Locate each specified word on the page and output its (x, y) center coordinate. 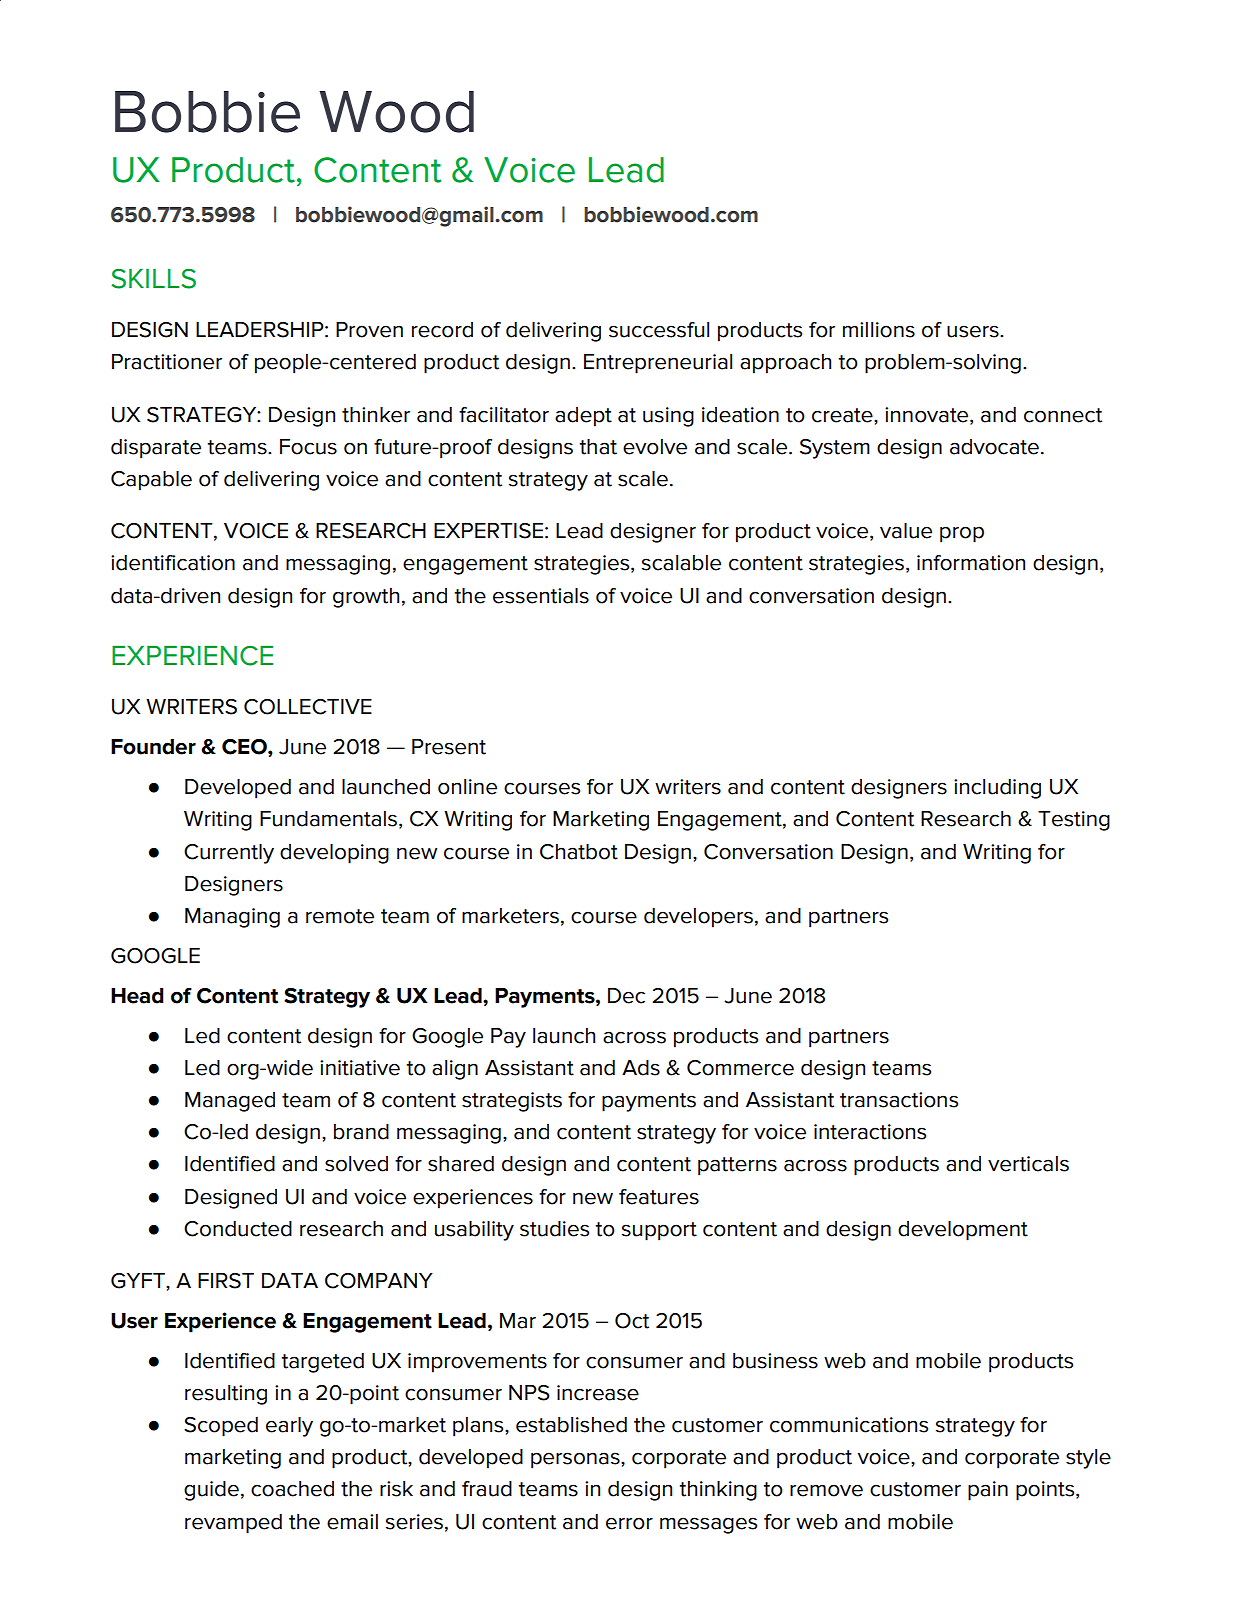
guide (211, 1491)
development (963, 1231)
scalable (681, 563)
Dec (626, 996)
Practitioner (167, 362)
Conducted (238, 1229)
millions (879, 330)
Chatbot (579, 852)
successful (659, 330)
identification (173, 563)
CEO (245, 747)
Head (137, 996)
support (659, 1231)
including (997, 789)
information (971, 563)
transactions (899, 1100)
